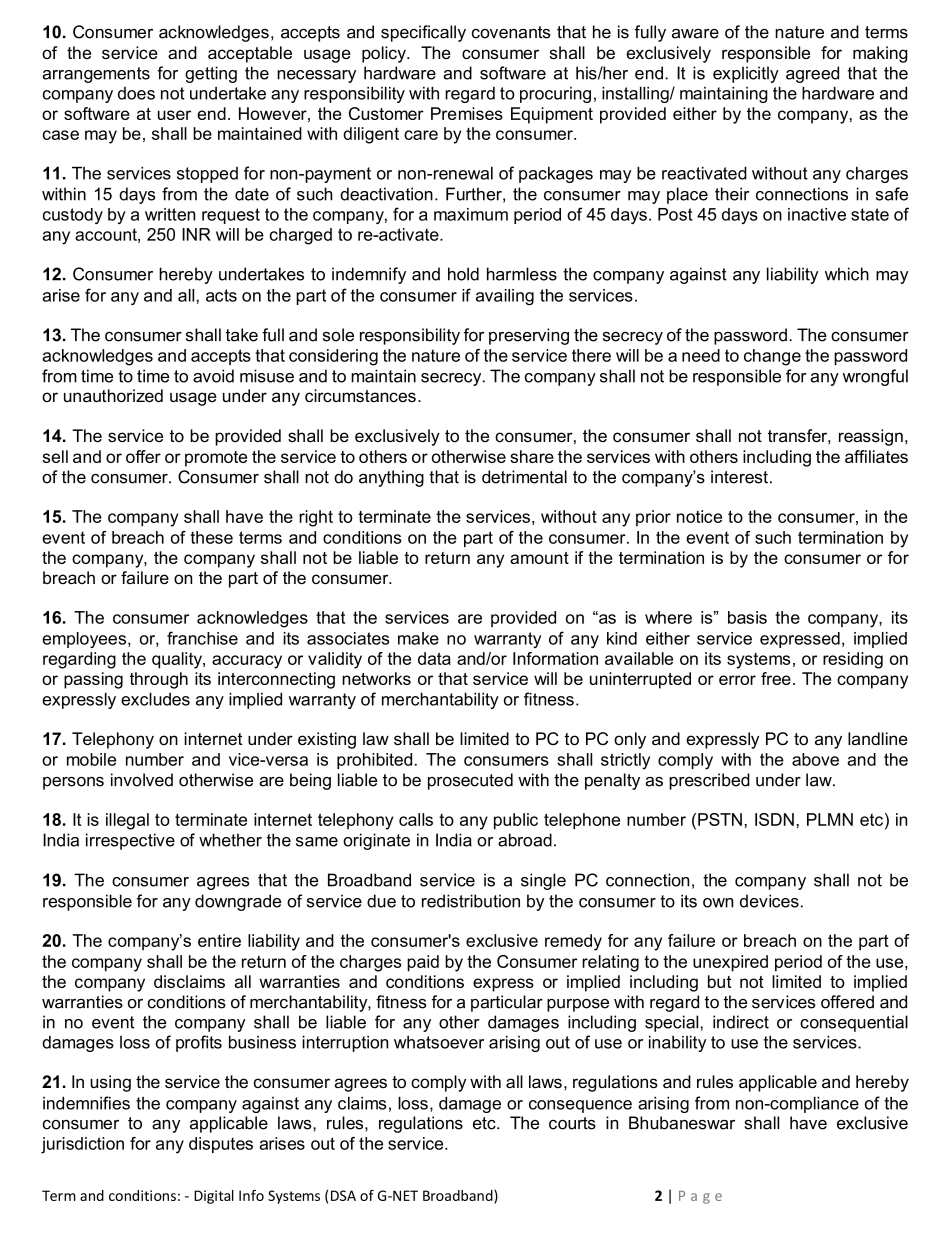 The width and height of the screenshot is (952, 1233). What do you see at coordinates (136, 93) in the screenshot?
I see `does` at bounding box center [136, 93].
